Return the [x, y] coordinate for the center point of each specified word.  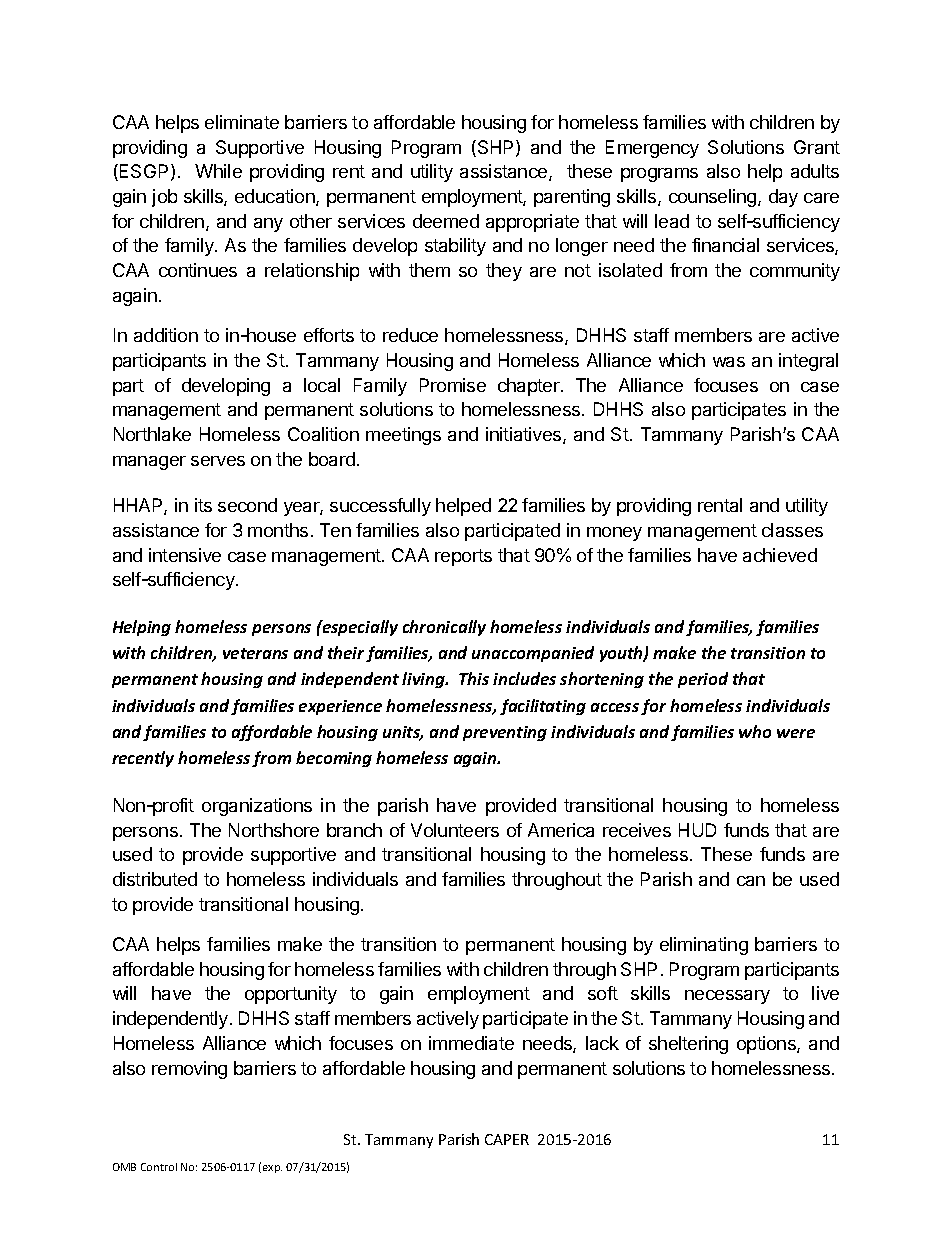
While [218, 171]
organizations [257, 807]
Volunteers [455, 830]
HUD [697, 830]
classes [792, 530]
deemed [446, 221]
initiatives [525, 435]
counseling [714, 198]
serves [218, 461]
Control [159, 1167]
